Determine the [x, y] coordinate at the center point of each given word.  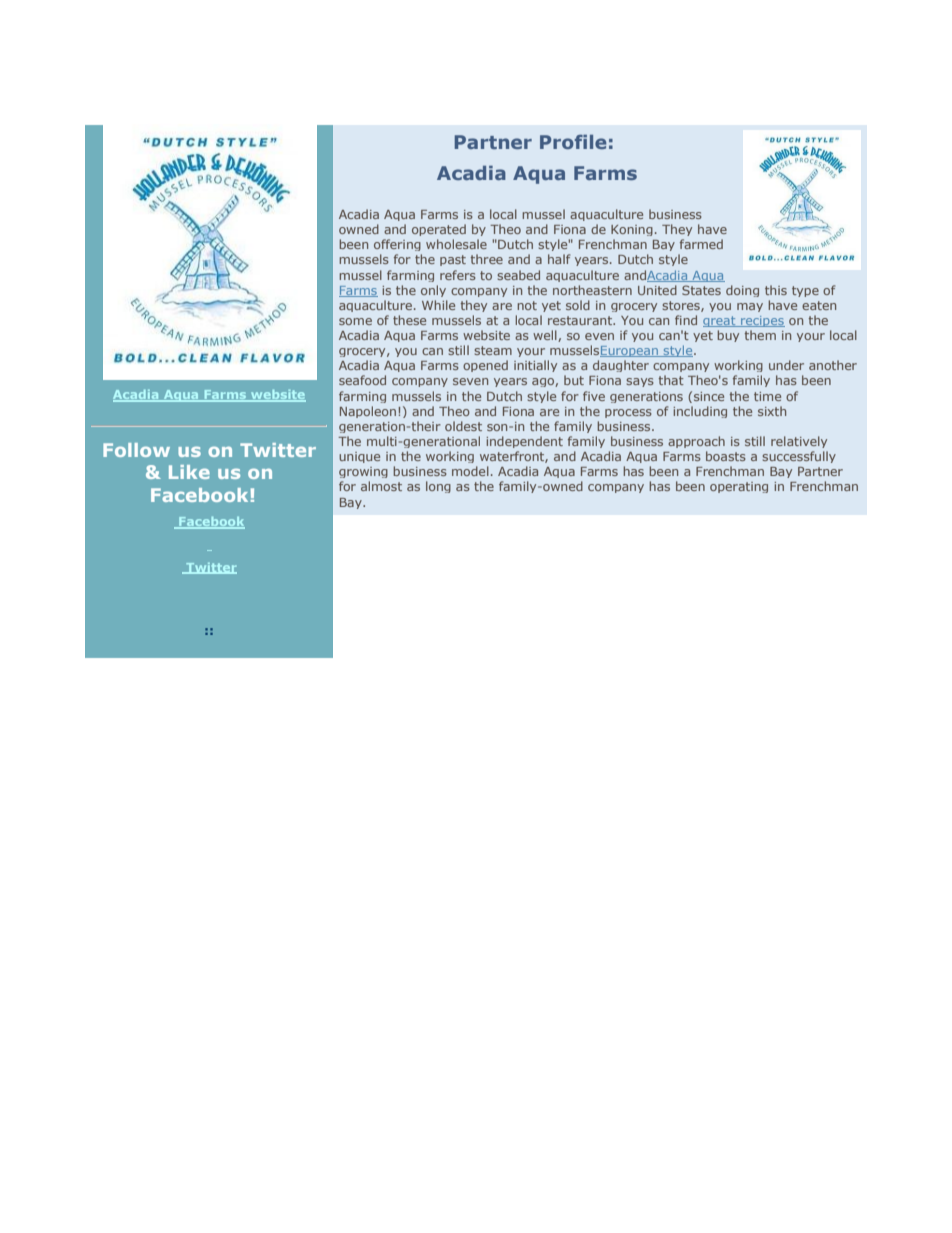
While [438, 305]
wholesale [456, 244]
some [355, 321]
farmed [701, 244]
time [767, 396]
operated [439, 230]
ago [544, 382]
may [750, 307]
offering [397, 245]
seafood [362, 380]
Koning [632, 230]
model [470, 471]
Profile [573, 142]
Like [189, 472]
